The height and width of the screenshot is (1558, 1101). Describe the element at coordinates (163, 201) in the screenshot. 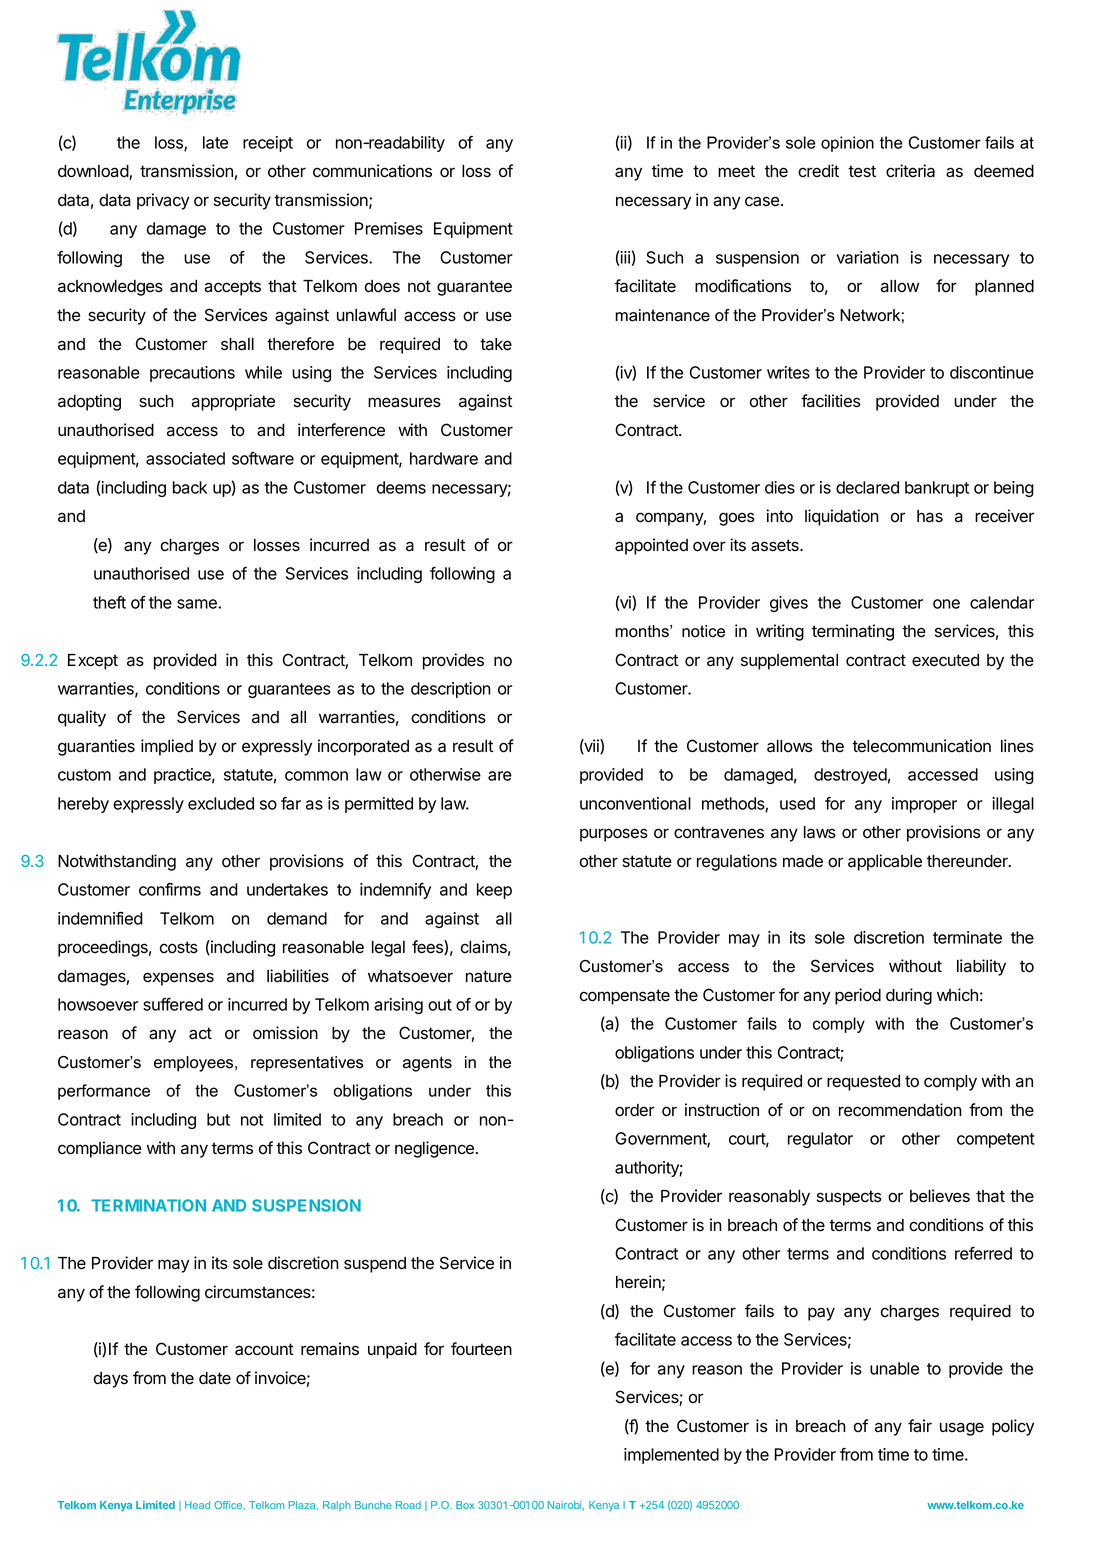

I see `privacy` at that location.
